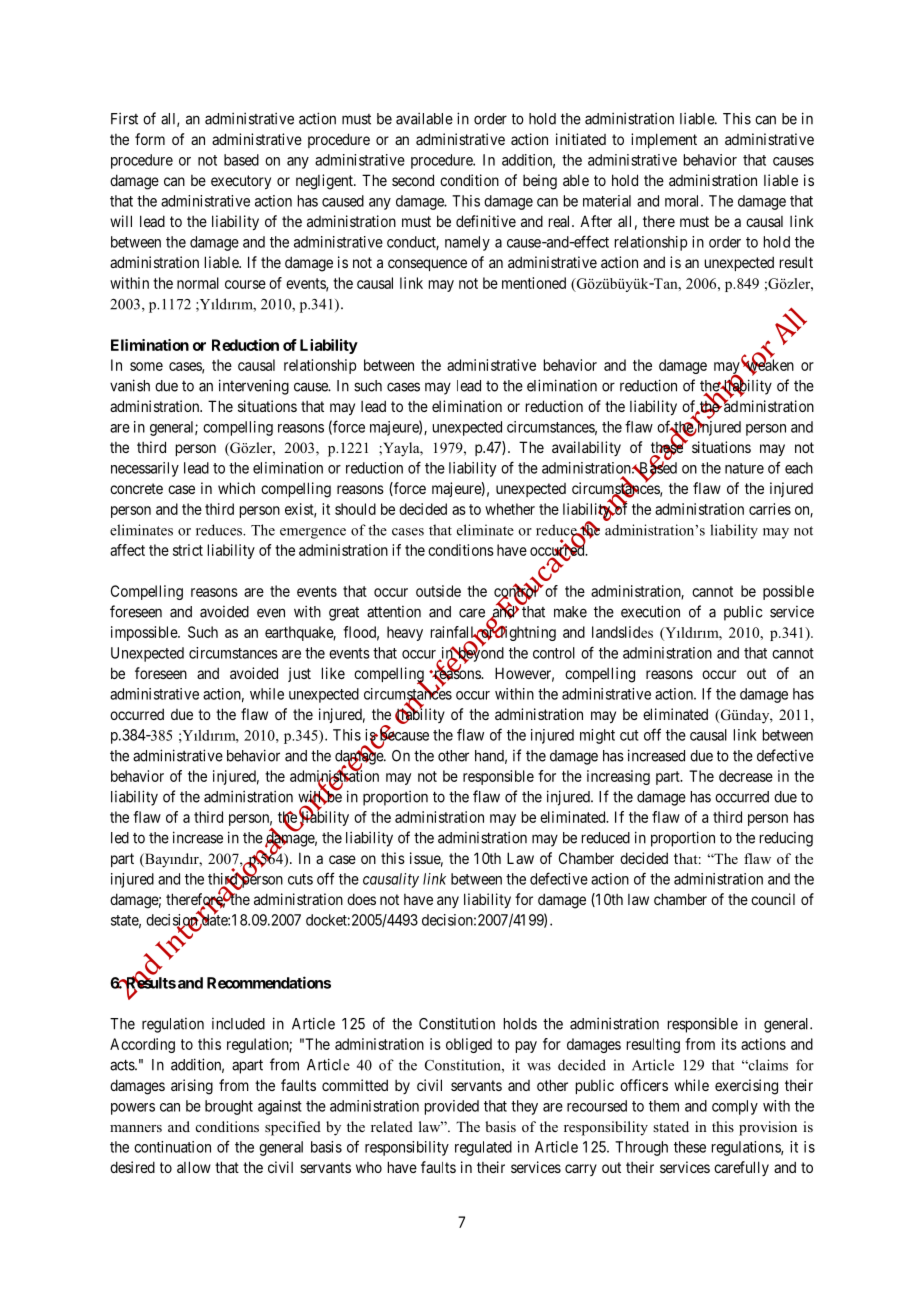 The width and height of the image is (924, 1308). What do you see at coordinates (735, 1107) in the image?
I see `comply` at bounding box center [735, 1107].
